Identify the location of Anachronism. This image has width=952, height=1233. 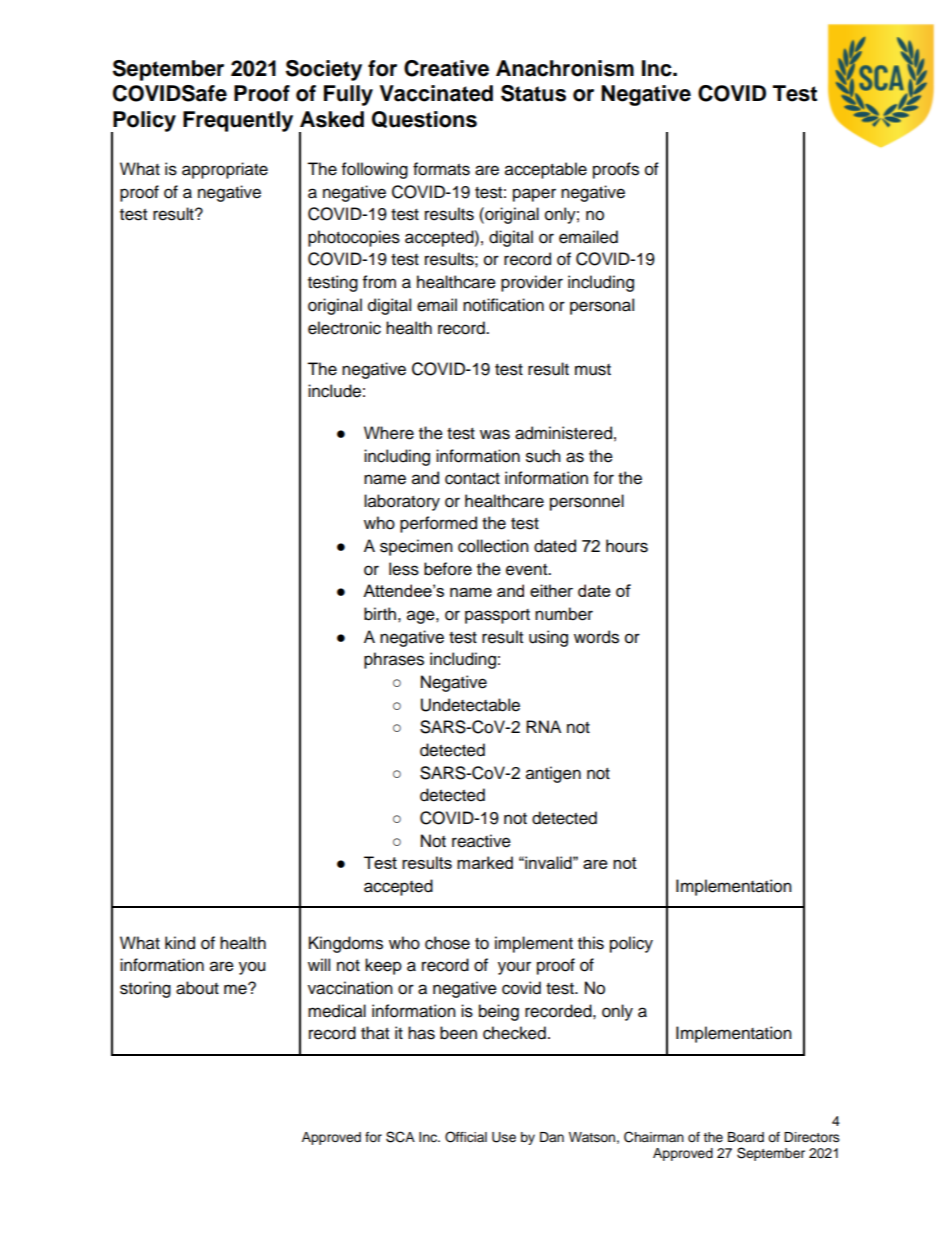
(565, 68).
